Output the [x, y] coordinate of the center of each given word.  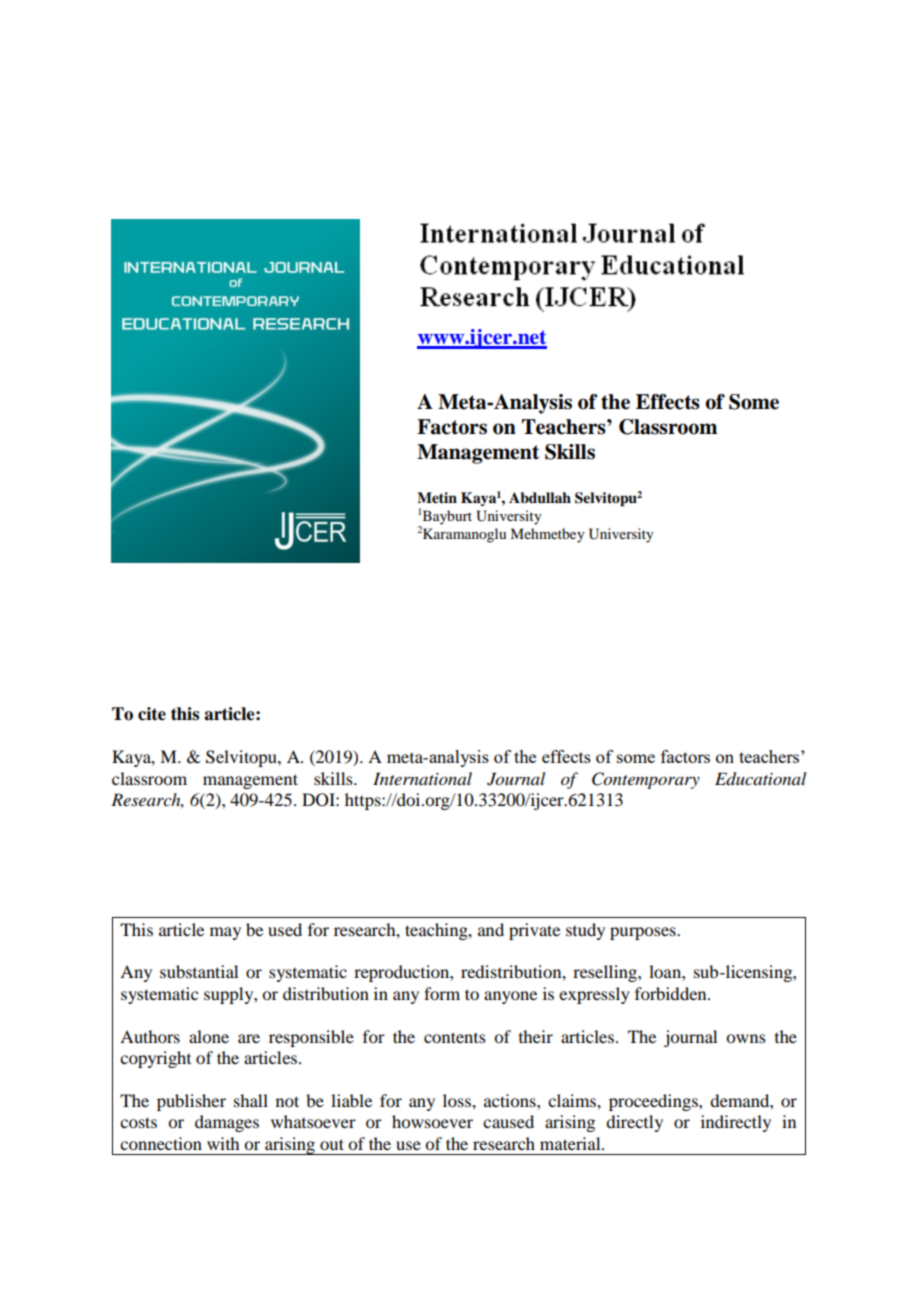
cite [152, 714]
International [422, 778]
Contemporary [646, 780]
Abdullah [540, 498]
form [442, 993]
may [225, 933]
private [534, 931]
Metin [437, 498]
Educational [760, 779]
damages [227, 1123]
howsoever [432, 1121]
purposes [644, 933]
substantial [199, 971]
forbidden [672, 993]
